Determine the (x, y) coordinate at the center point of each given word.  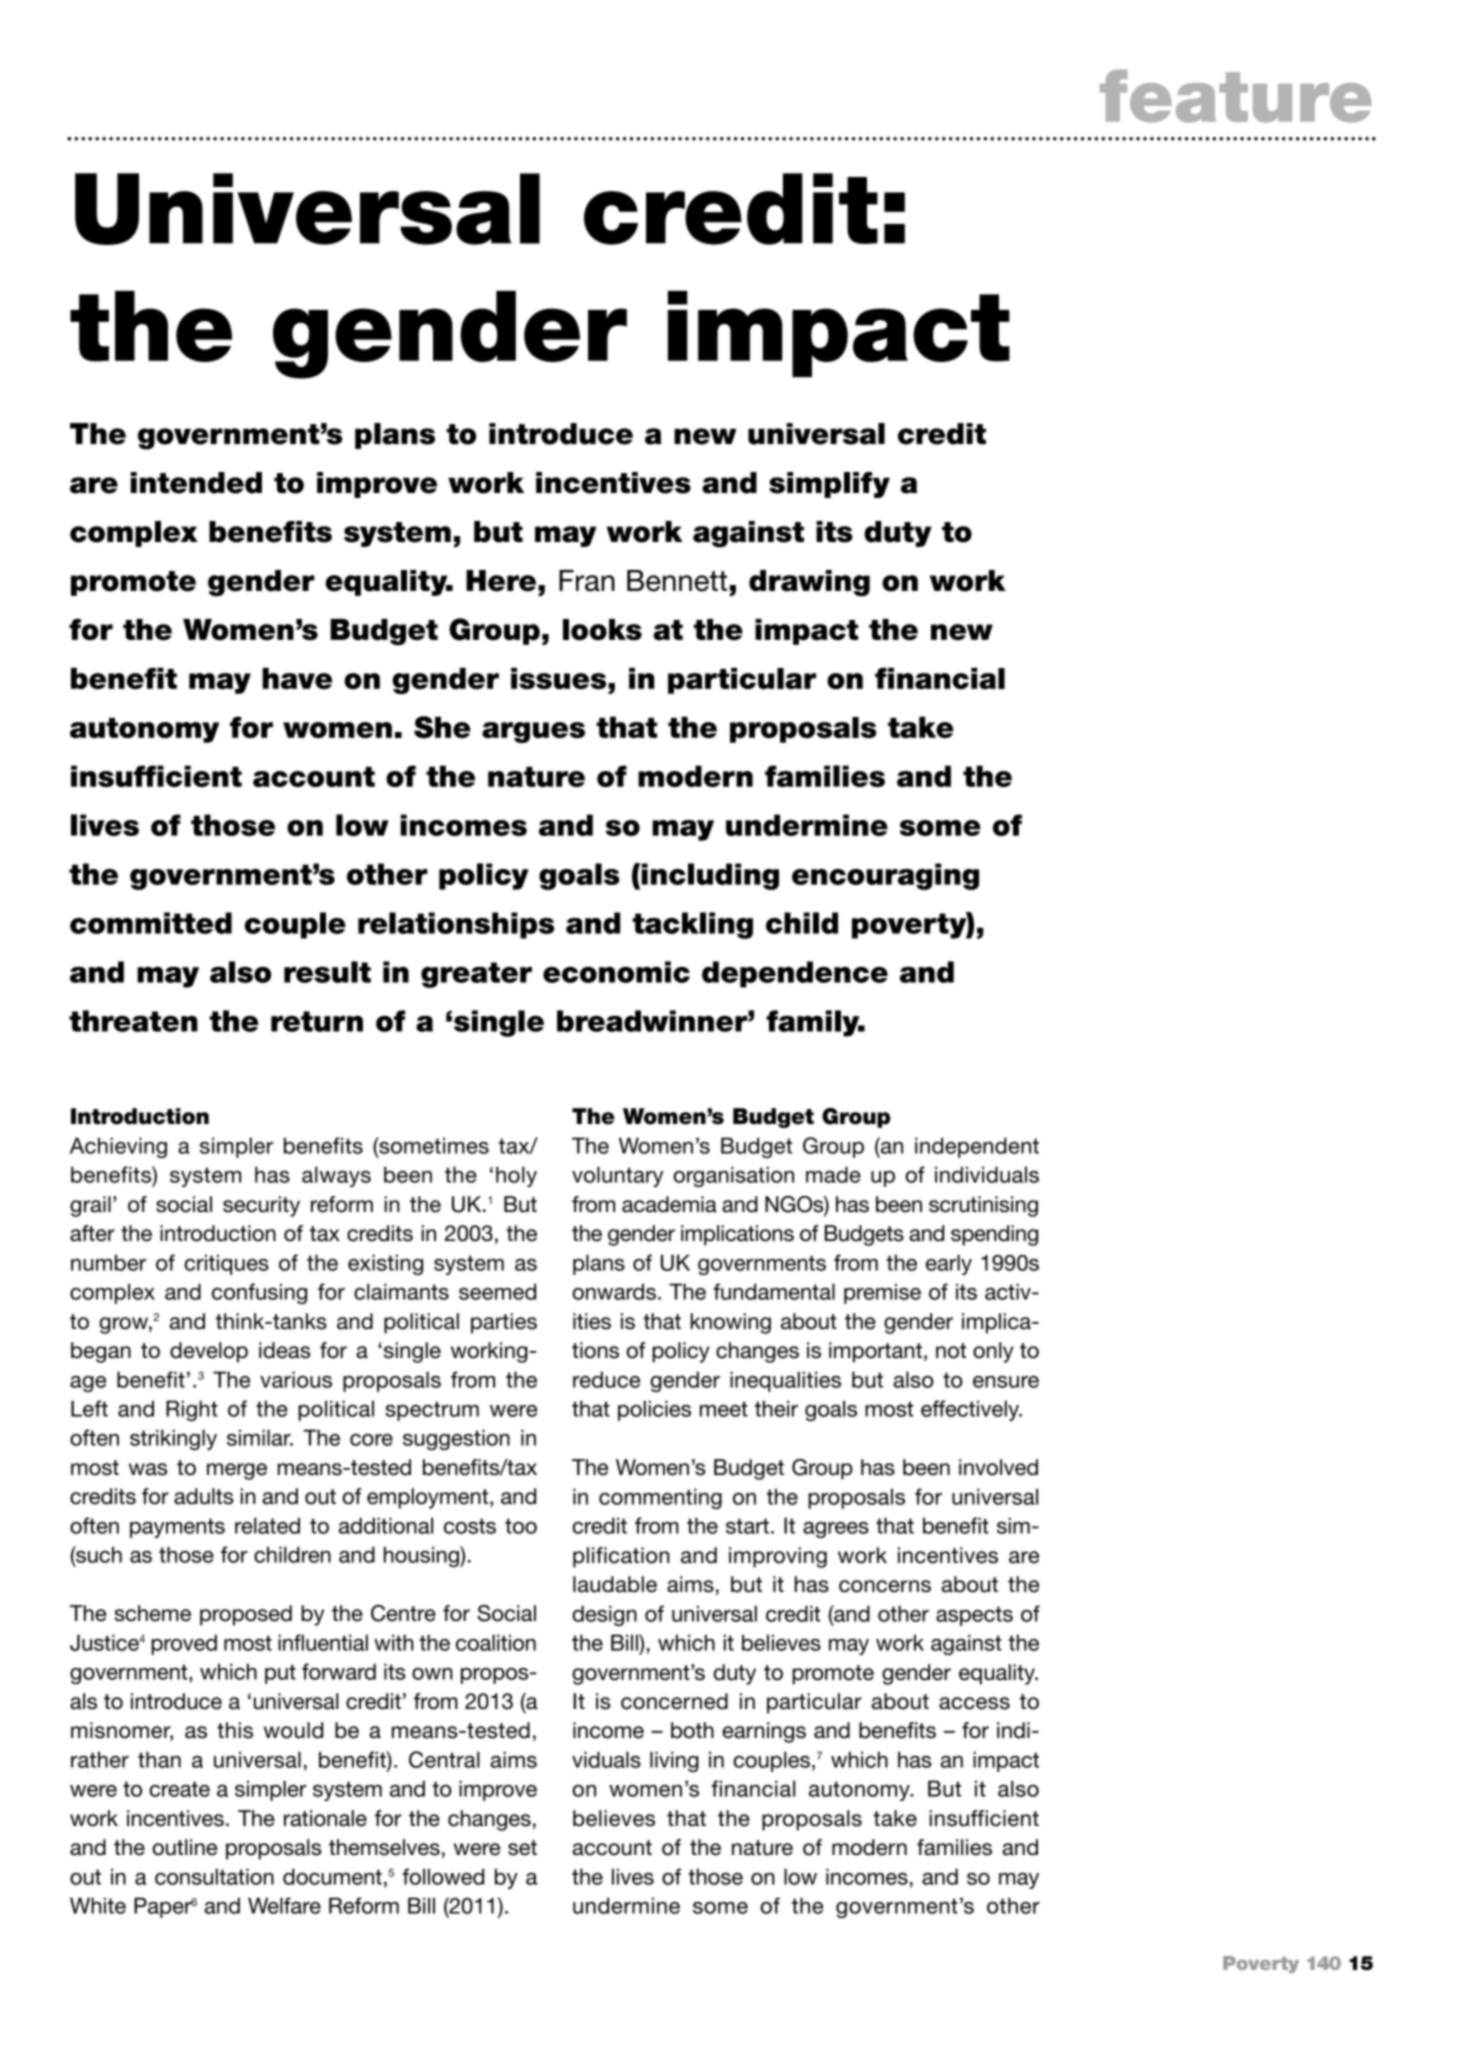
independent (977, 1147)
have (297, 678)
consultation (214, 1876)
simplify (829, 485)
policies (654, 1410)
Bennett (677, 581)
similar (260, 1437)
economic (616, 972)
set (522, 1848)
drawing (809, 583)
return (317, 1021)
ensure (1006, 1382)
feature (1235, 96)
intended (196, 483)
